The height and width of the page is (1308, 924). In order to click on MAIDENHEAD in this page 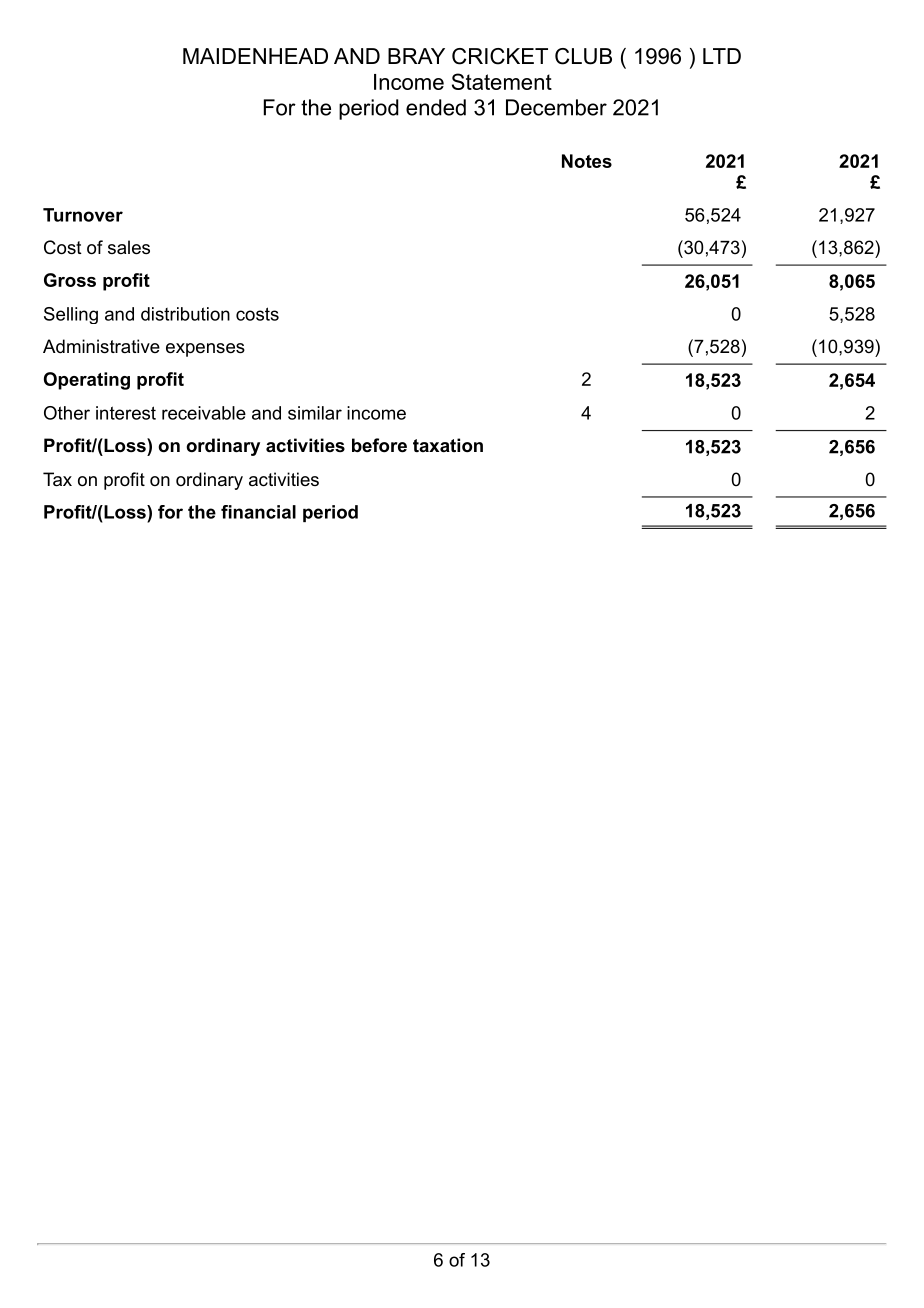, I will do `click(255, 56)`.
